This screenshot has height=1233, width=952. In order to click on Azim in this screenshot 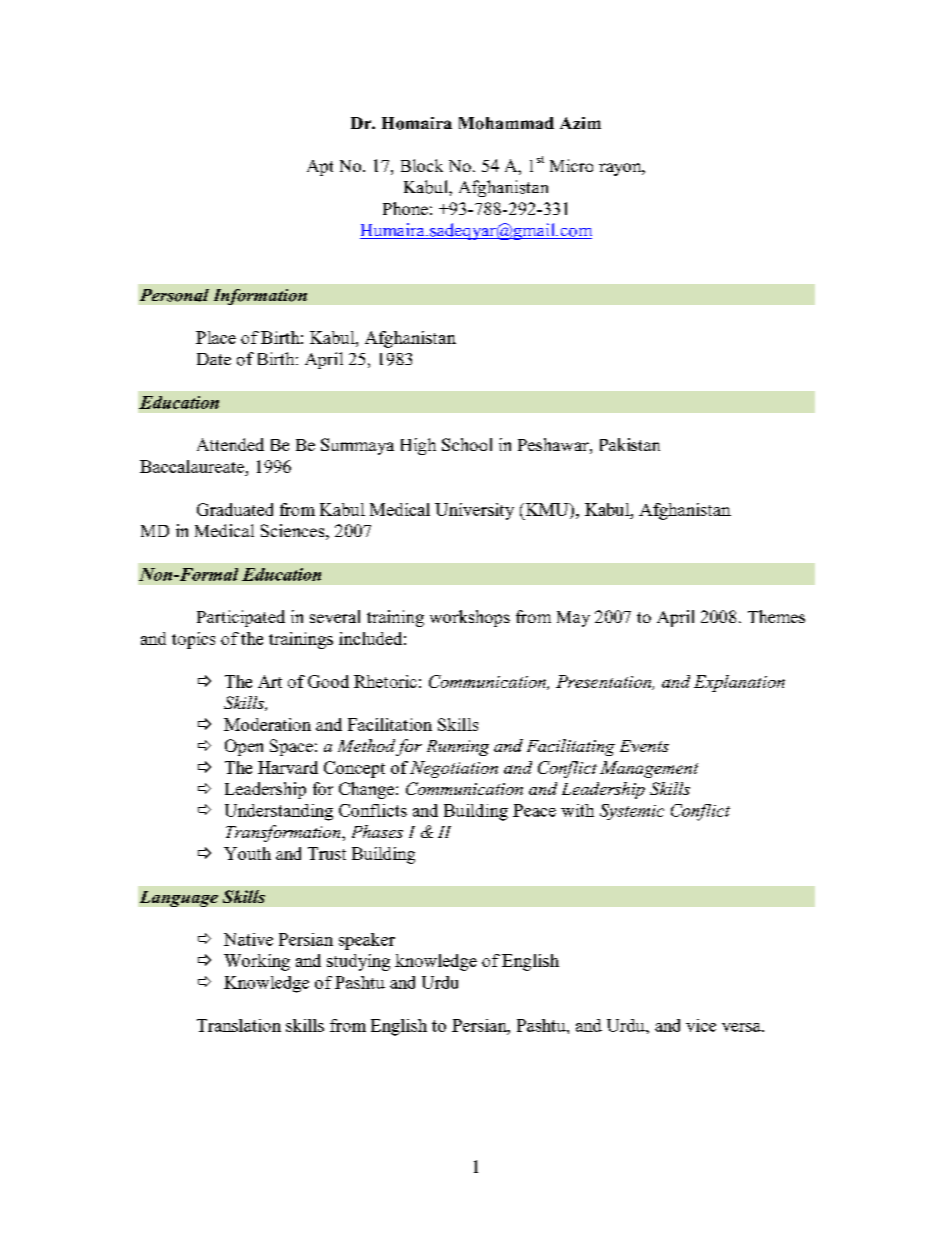, I will do `click(580, 123)`.
